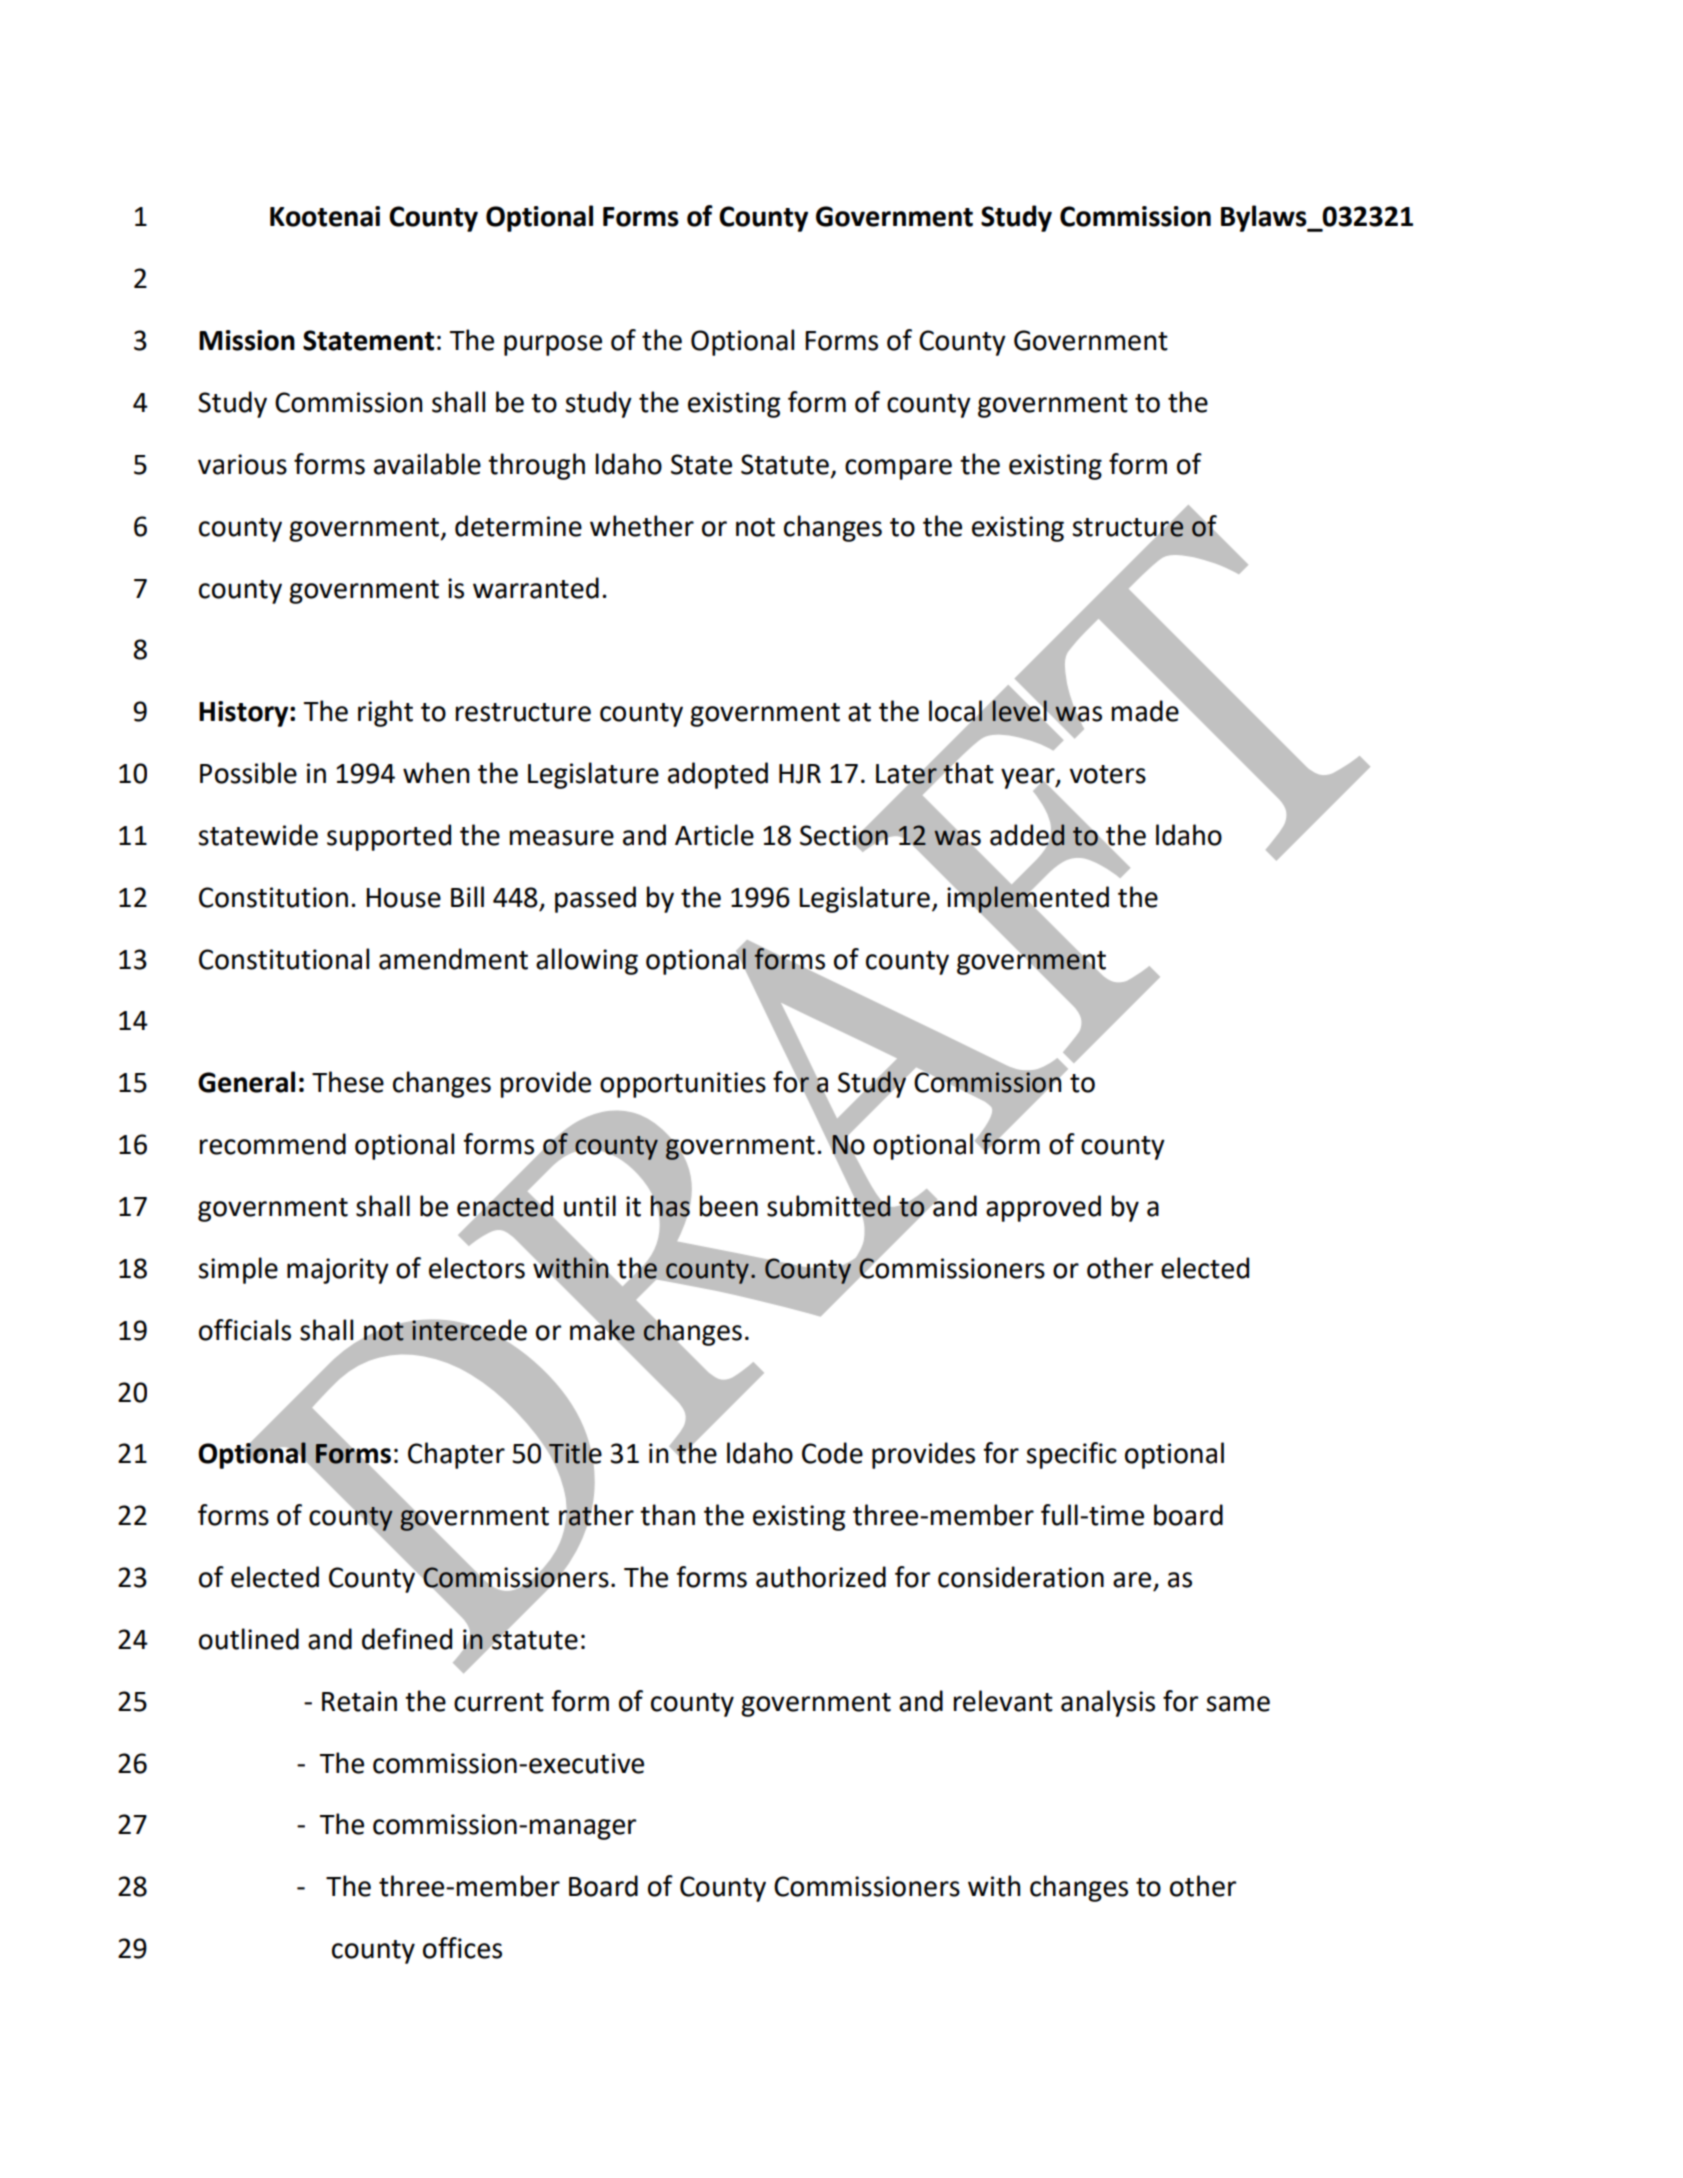  What do you see at coordinates (1146, 710) in the image?
I see `made` at bounding box center [1146, 710].
